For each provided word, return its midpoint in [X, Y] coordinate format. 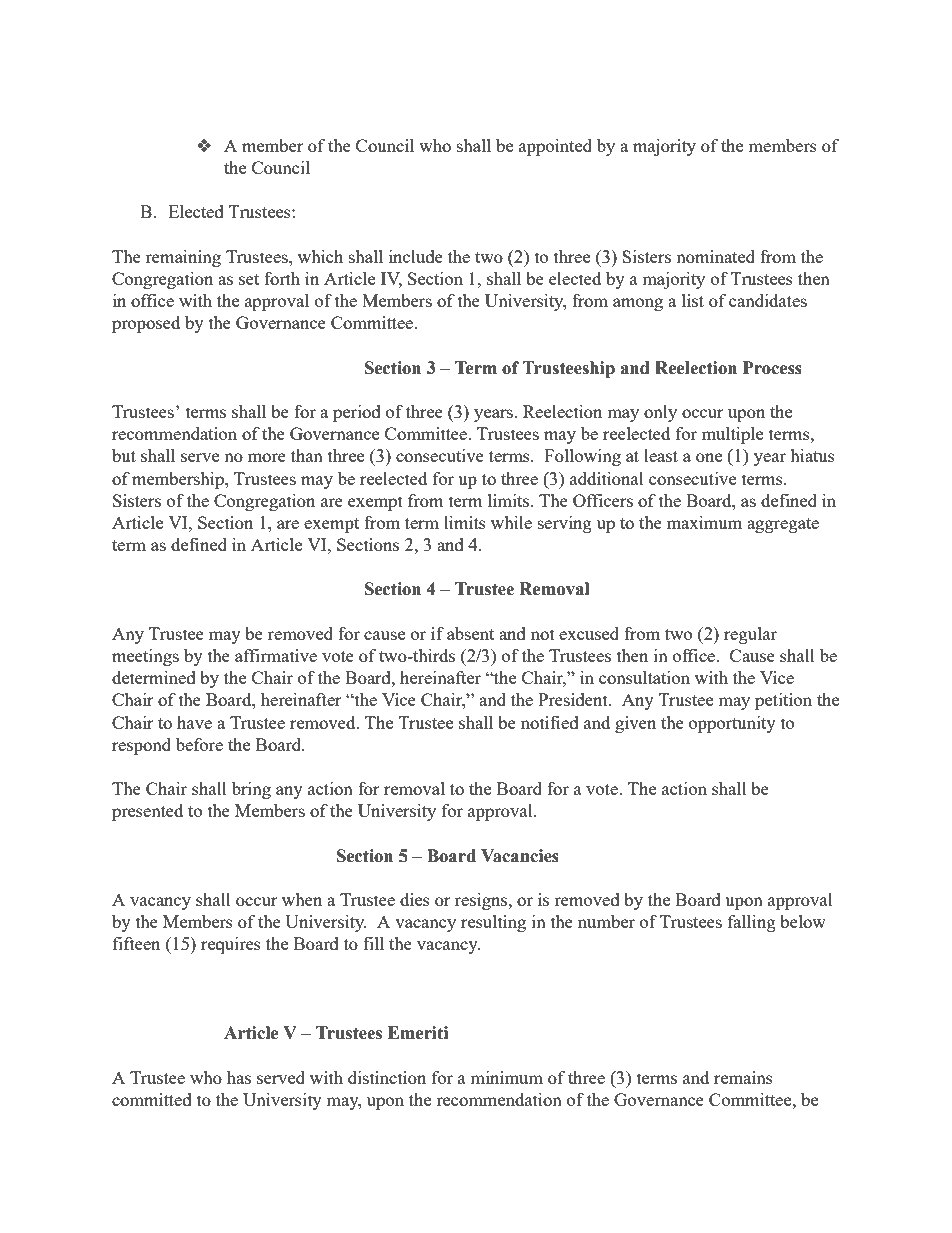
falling [752, 923]
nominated [715, 256]
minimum [506, 1077]
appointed [555, 147]
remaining [183, 258]
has [239, 1077]
